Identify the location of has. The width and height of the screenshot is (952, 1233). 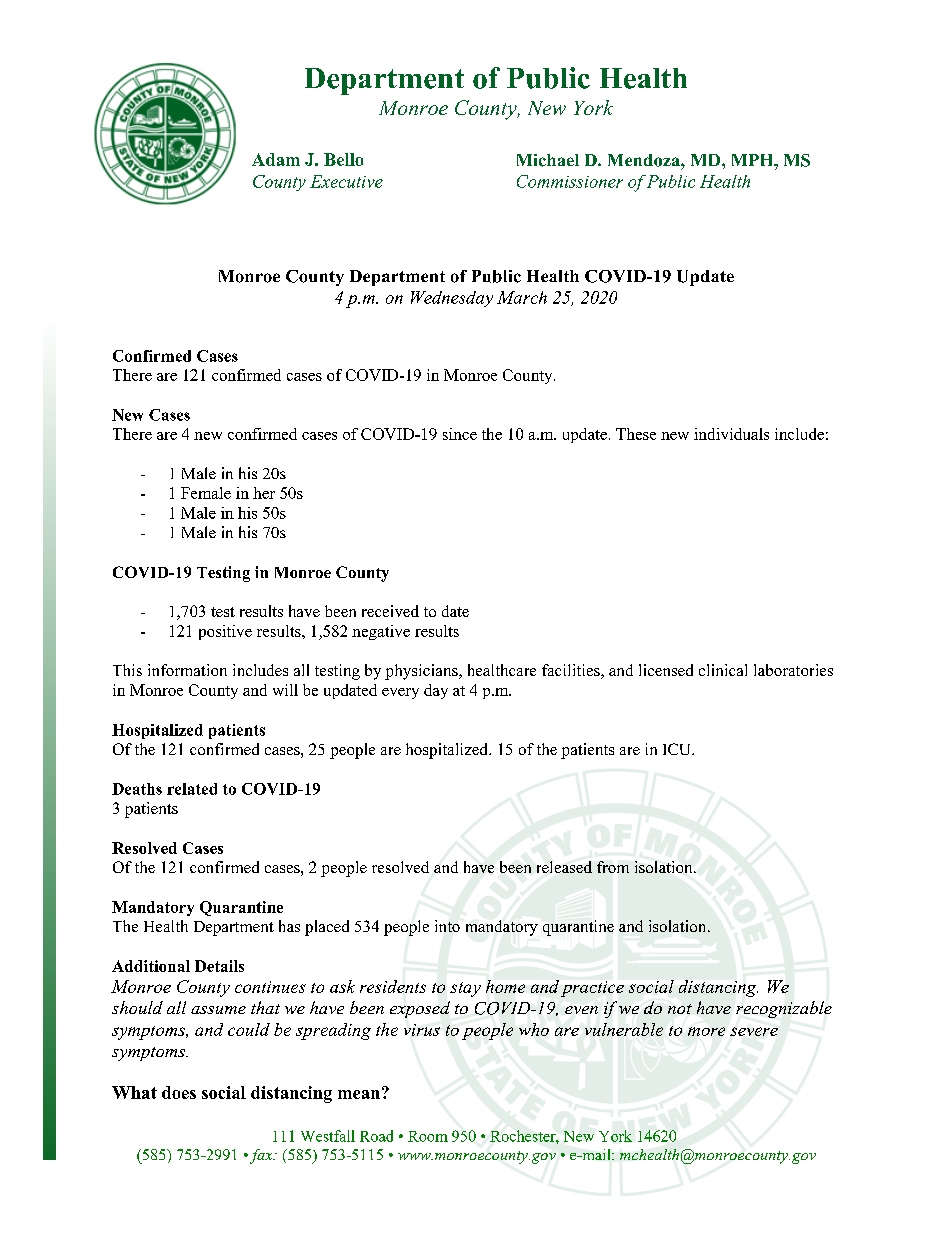
(289, 926).
